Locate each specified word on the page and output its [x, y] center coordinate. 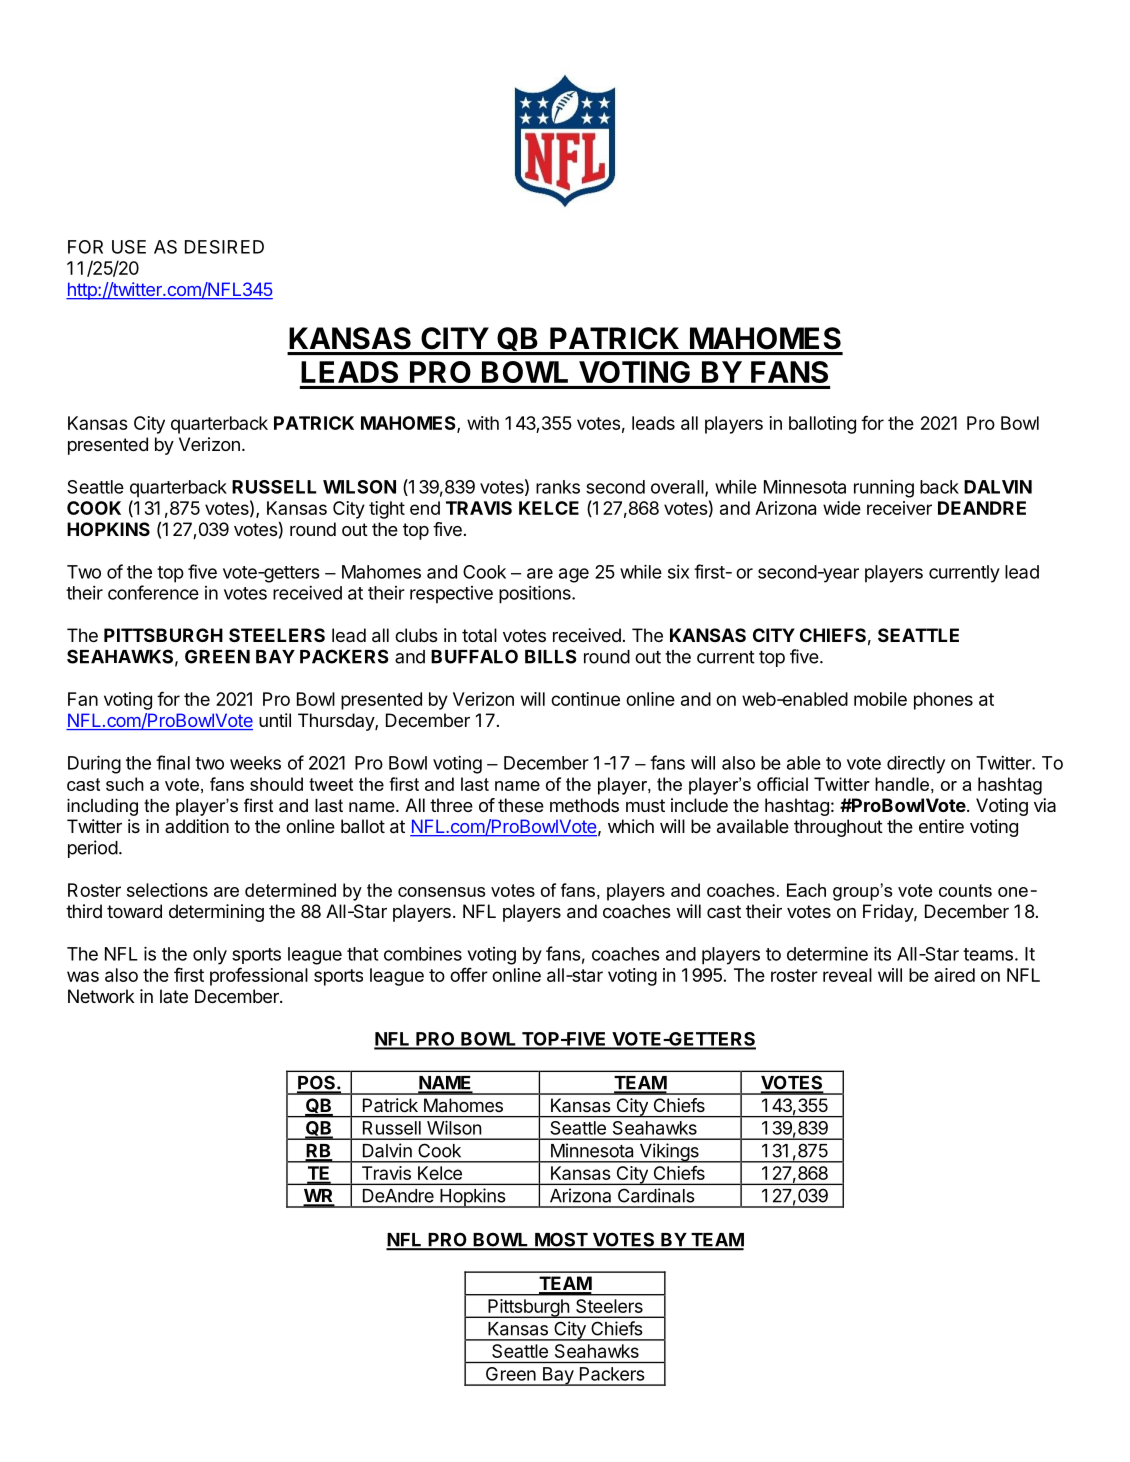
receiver [899, 508]
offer [469, 974]
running [884, 488]
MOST [561, 1241]
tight [387, 510]
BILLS [551, 656]
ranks [558, 487]
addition [197, 826]
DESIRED [224, 247]
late [174, 996]
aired [954, 975]
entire [941, 826]
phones [943, 701]
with [483, 423]
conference [153, 592]
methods [584, 805]
